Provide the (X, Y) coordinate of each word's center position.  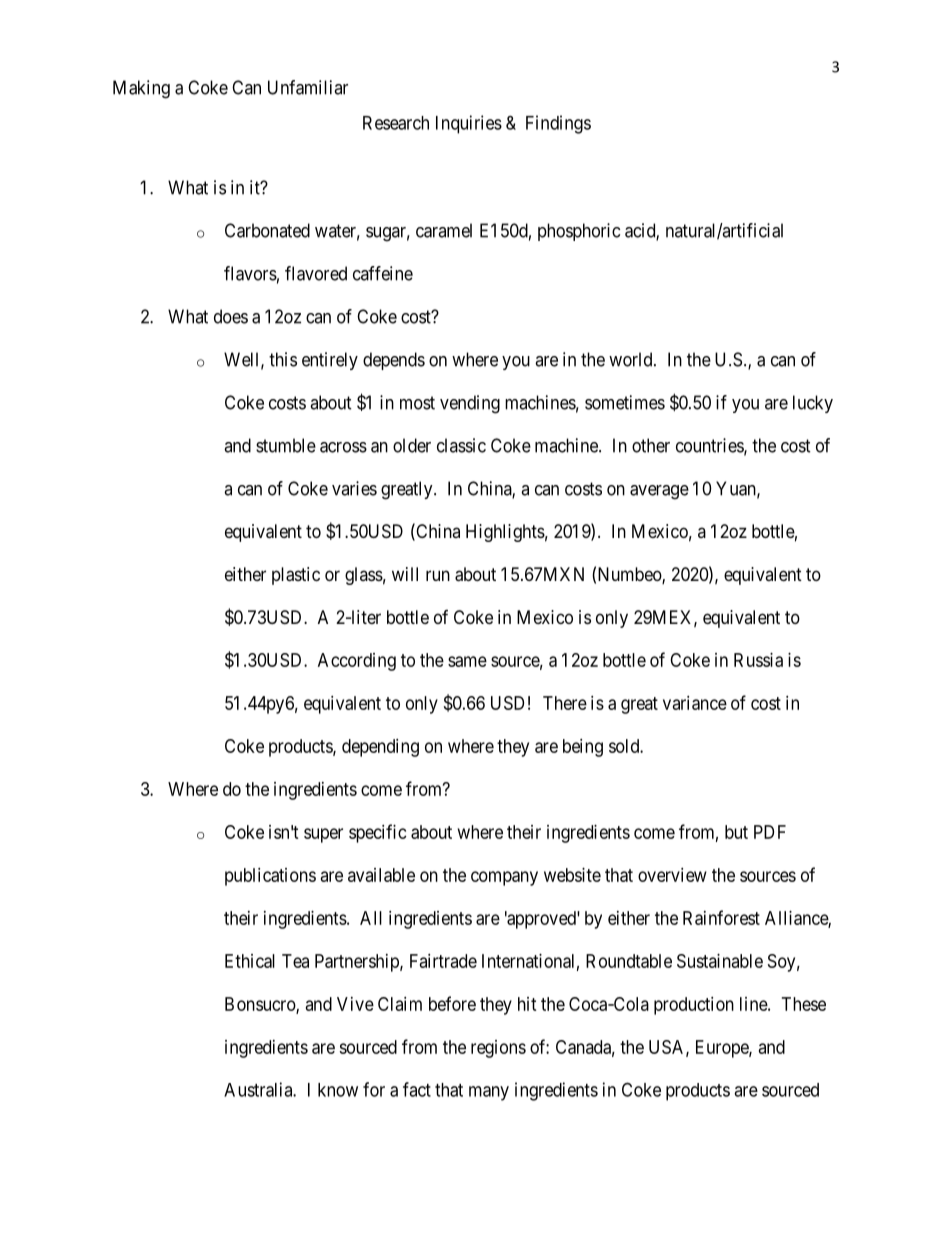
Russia (758, 660)
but (736, 832)
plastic (296, 576)
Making (141, 89)
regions (498, 1049)
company (504, 878)
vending (470, 404)
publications (270, 877)
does (231, 316)
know (338, 1090)
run (438, 575)
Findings (558, 124)
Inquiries (469, 124)
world (632, 359)
